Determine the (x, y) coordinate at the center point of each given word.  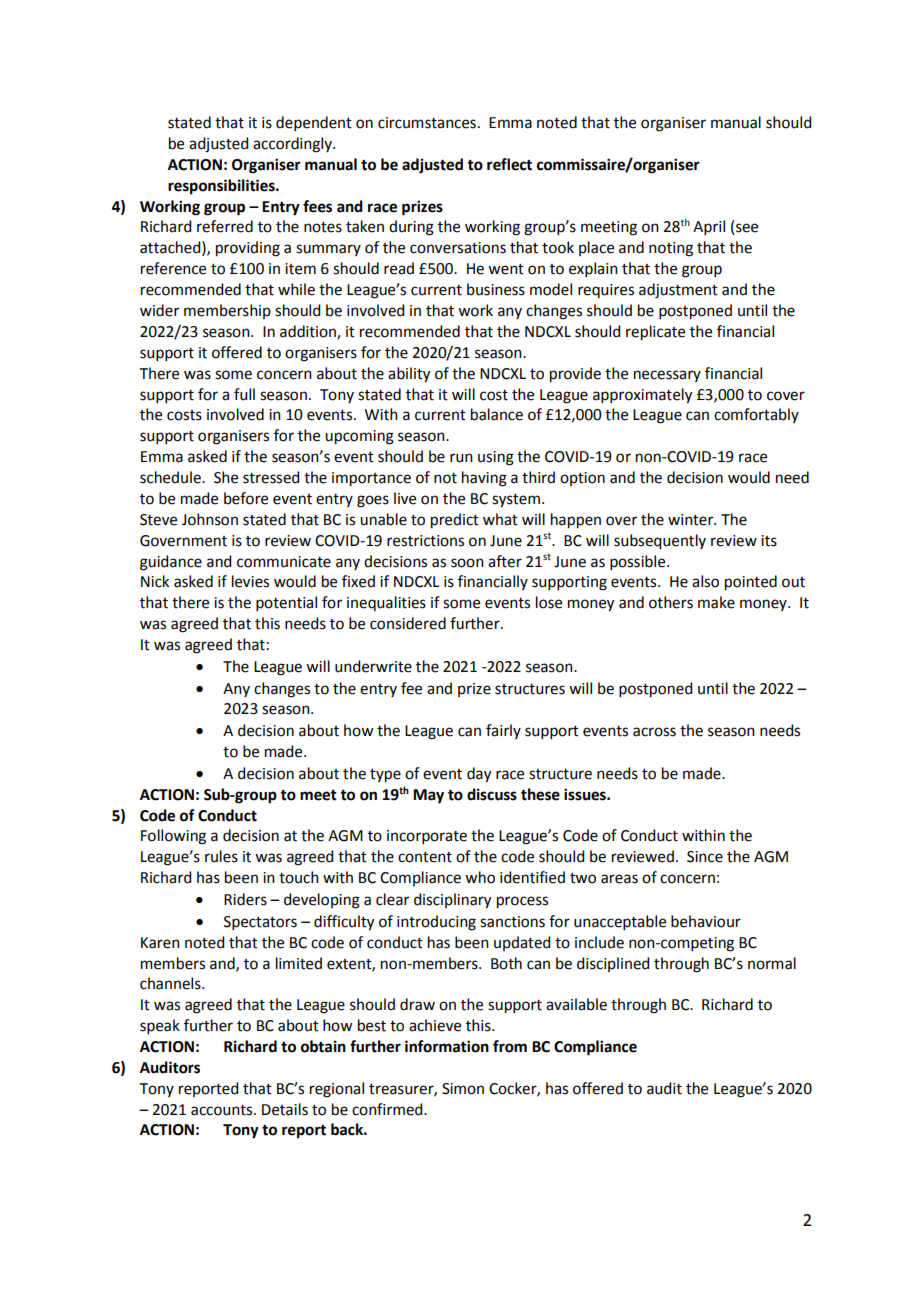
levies (250, 581)
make (716, 602)
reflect (509, 164)
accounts (223, 1110)
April (709, 227)
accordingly (293, 145)
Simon (463, 1089)
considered (408, 623)
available (576, 1004)
